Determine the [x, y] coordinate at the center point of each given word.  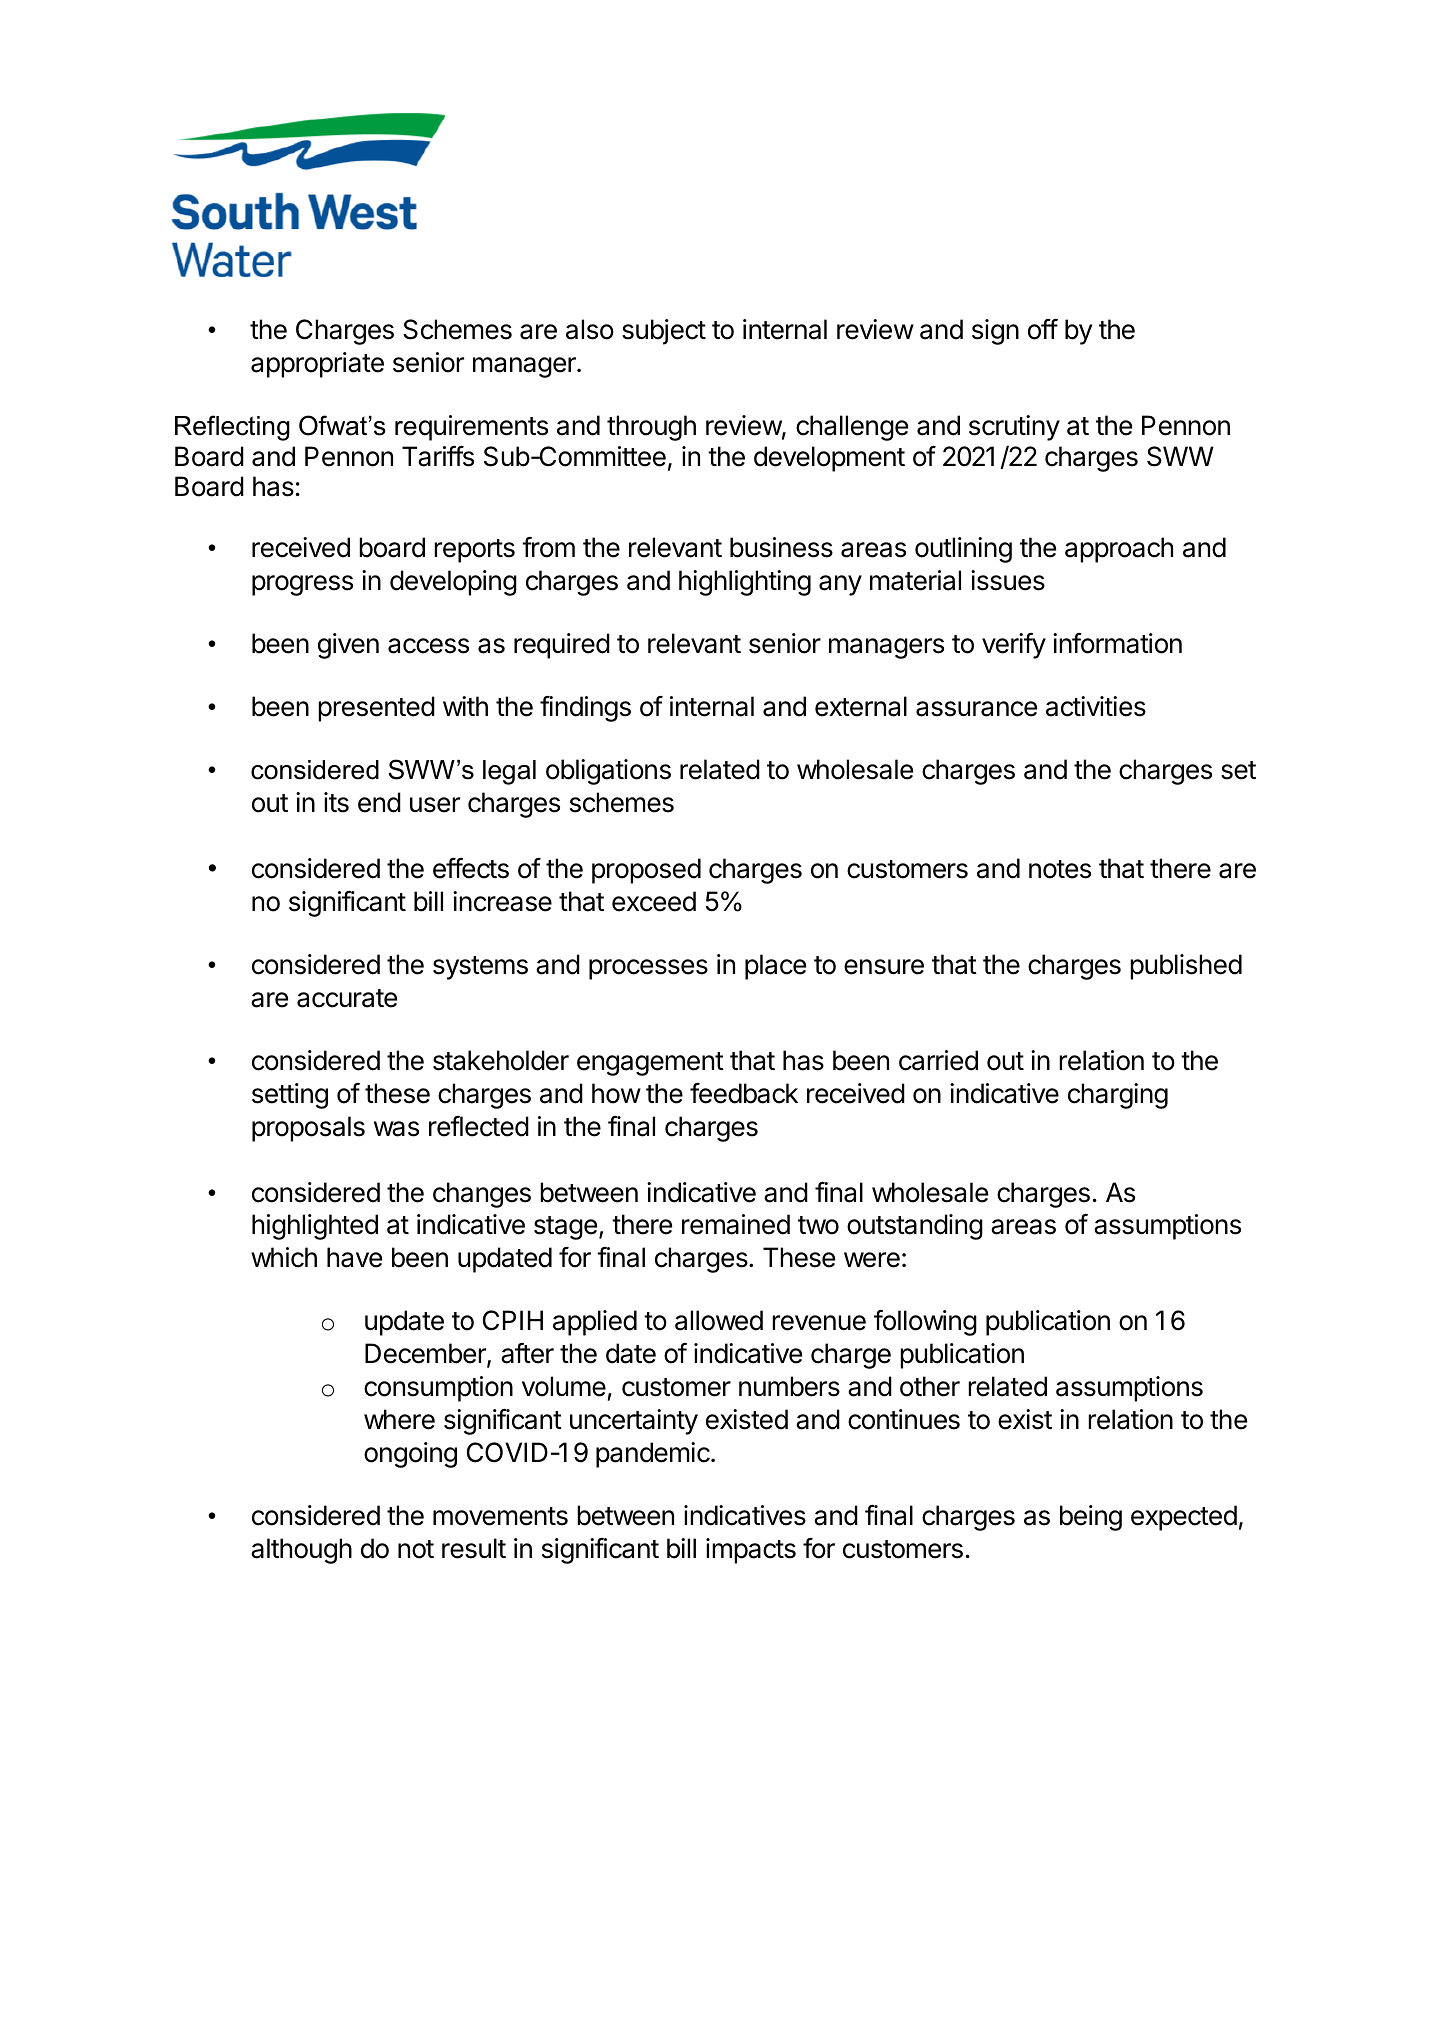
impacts [751, 1551]
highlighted [315, 1227]
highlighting [745, 583]
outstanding [915, 1227]
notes [1060, 869]
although [301, 1551]
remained [736, 1224]
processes [648, 969]
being [1091, 1518]
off [1043, 329]
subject [664, 332]
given [348, 646]
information [1117, 643]
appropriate [317, 365]
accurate [347, 998]
